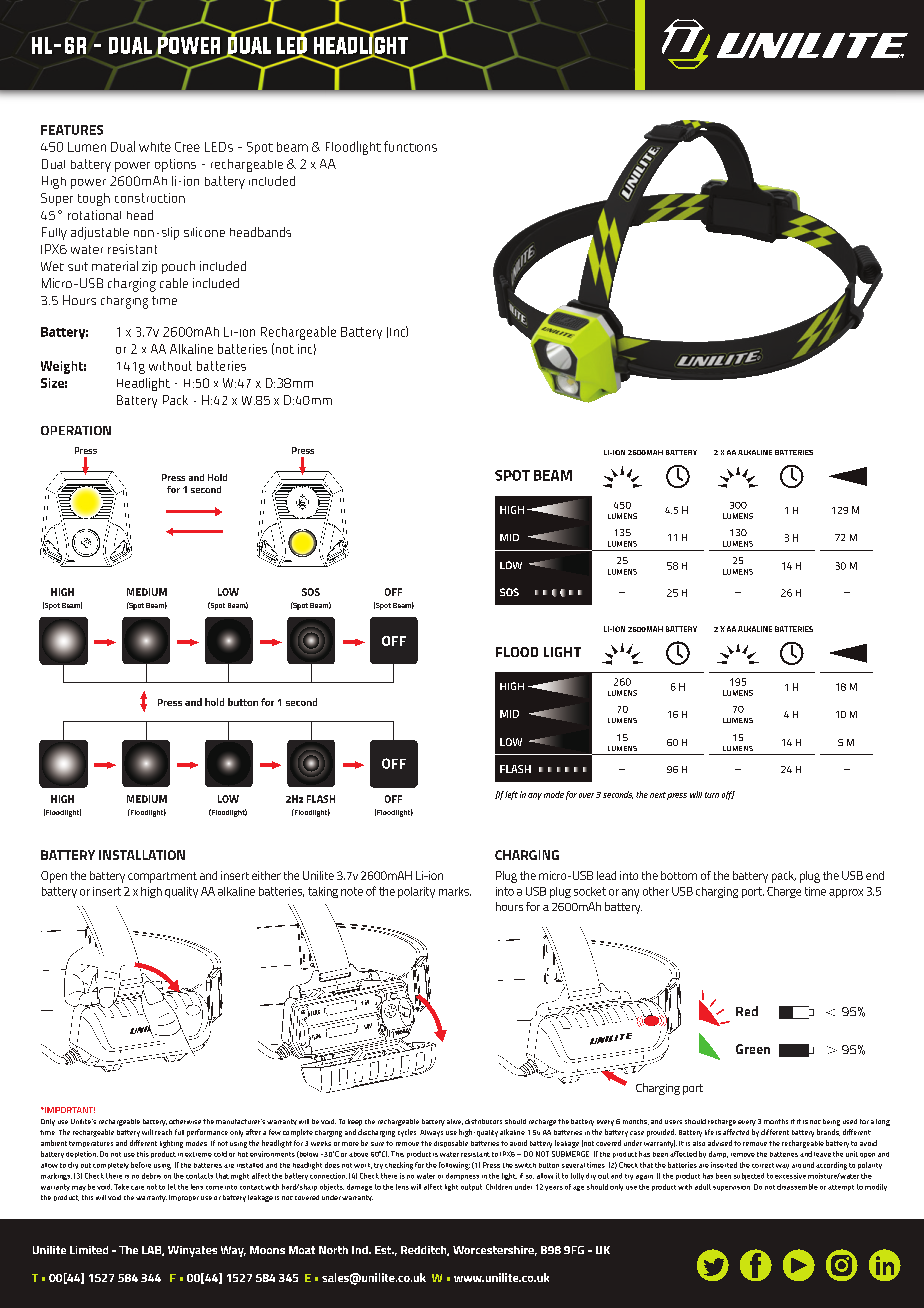  Describe the element at coordinates (175, 165) in the screenshot. I see `options` at that location.
